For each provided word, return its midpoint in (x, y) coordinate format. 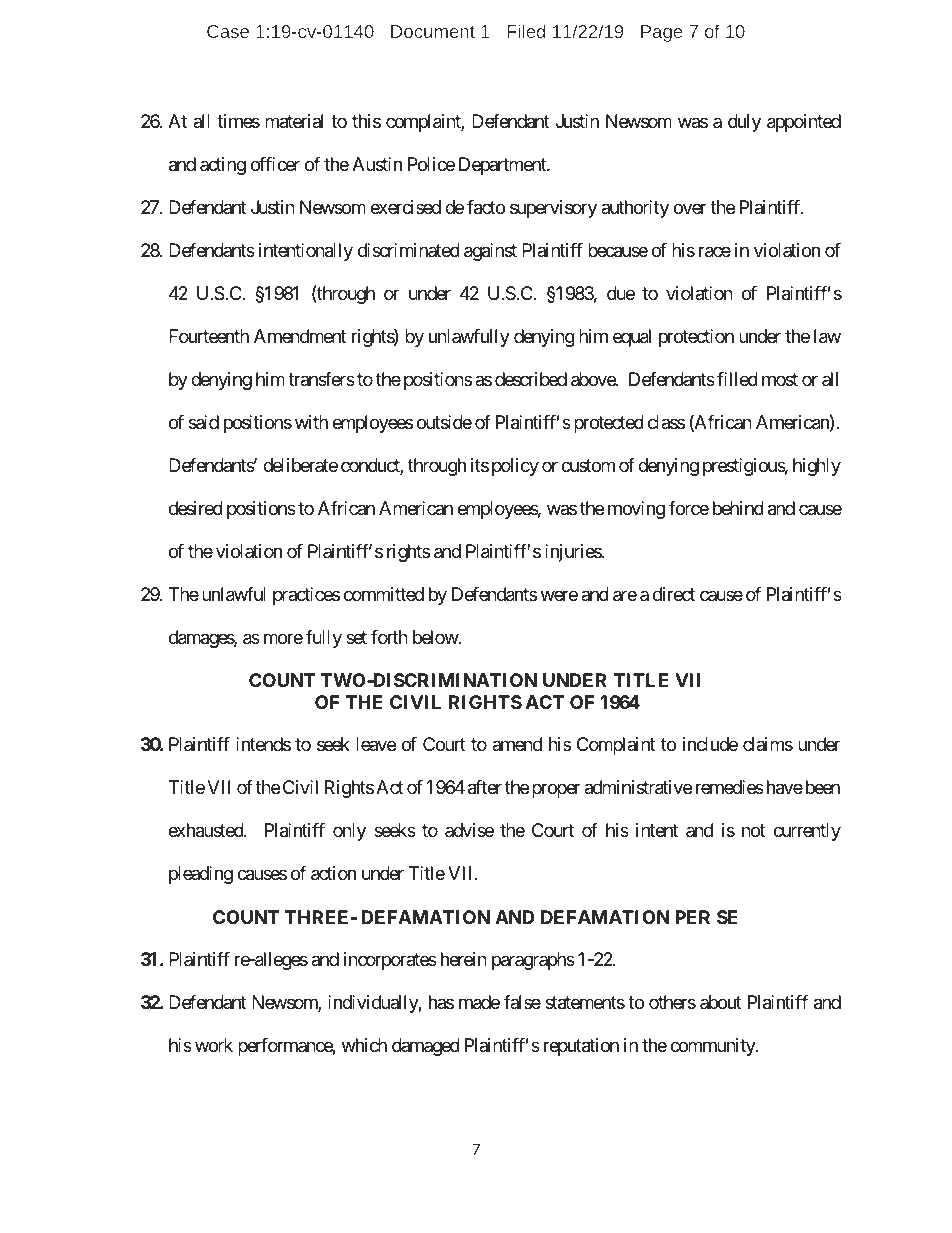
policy (515, 467)
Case (228, 31)
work (214, 1045)
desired (196, 508)
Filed (526, 31)
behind (738, 508)
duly (744, 123)
